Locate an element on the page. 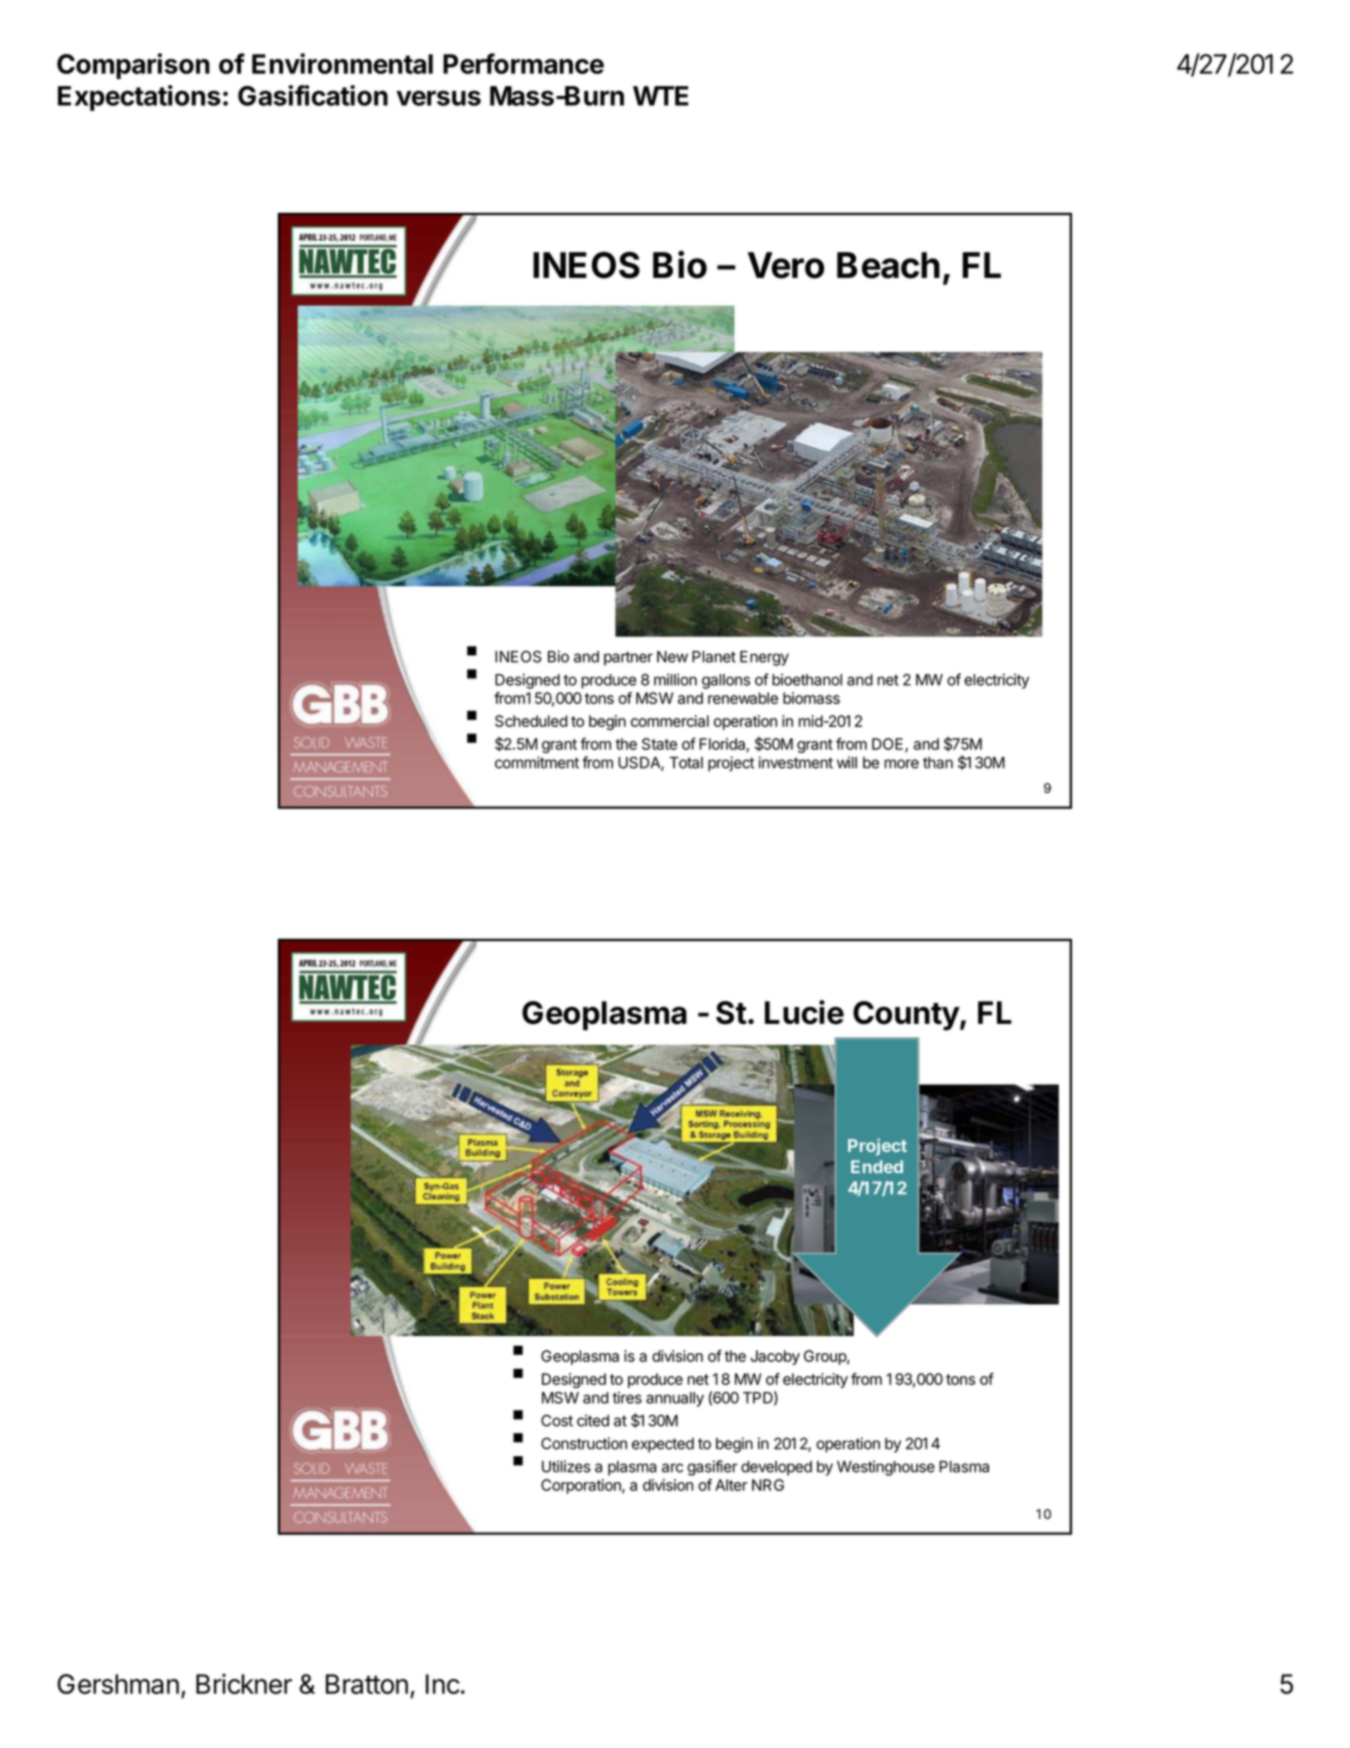 This image has height=1748, width=1350. Inc is located at coordinates (443, 1684).
